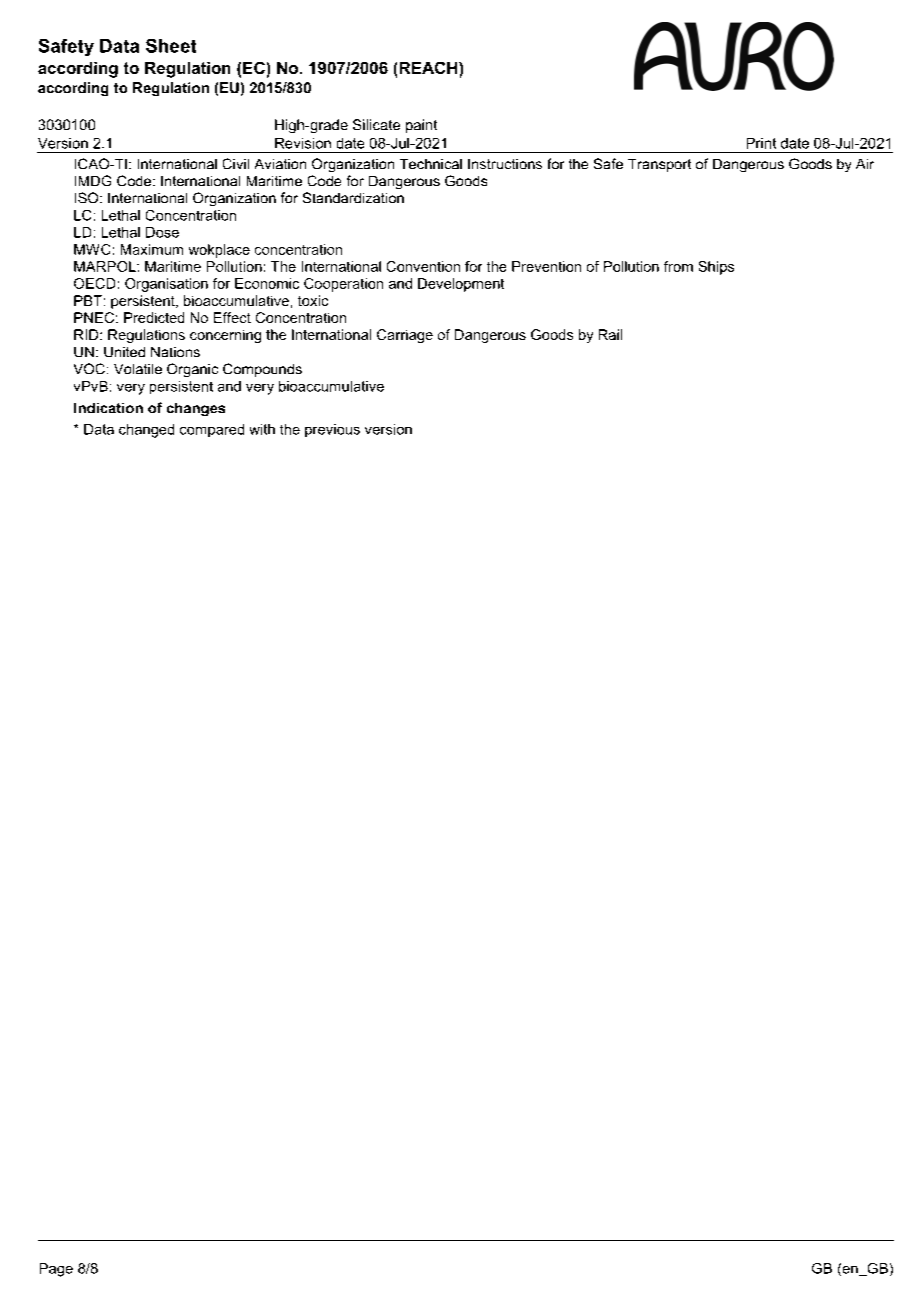 This screenshot has height=1308, width=924. I want to click on changed, so click(146, 431).
